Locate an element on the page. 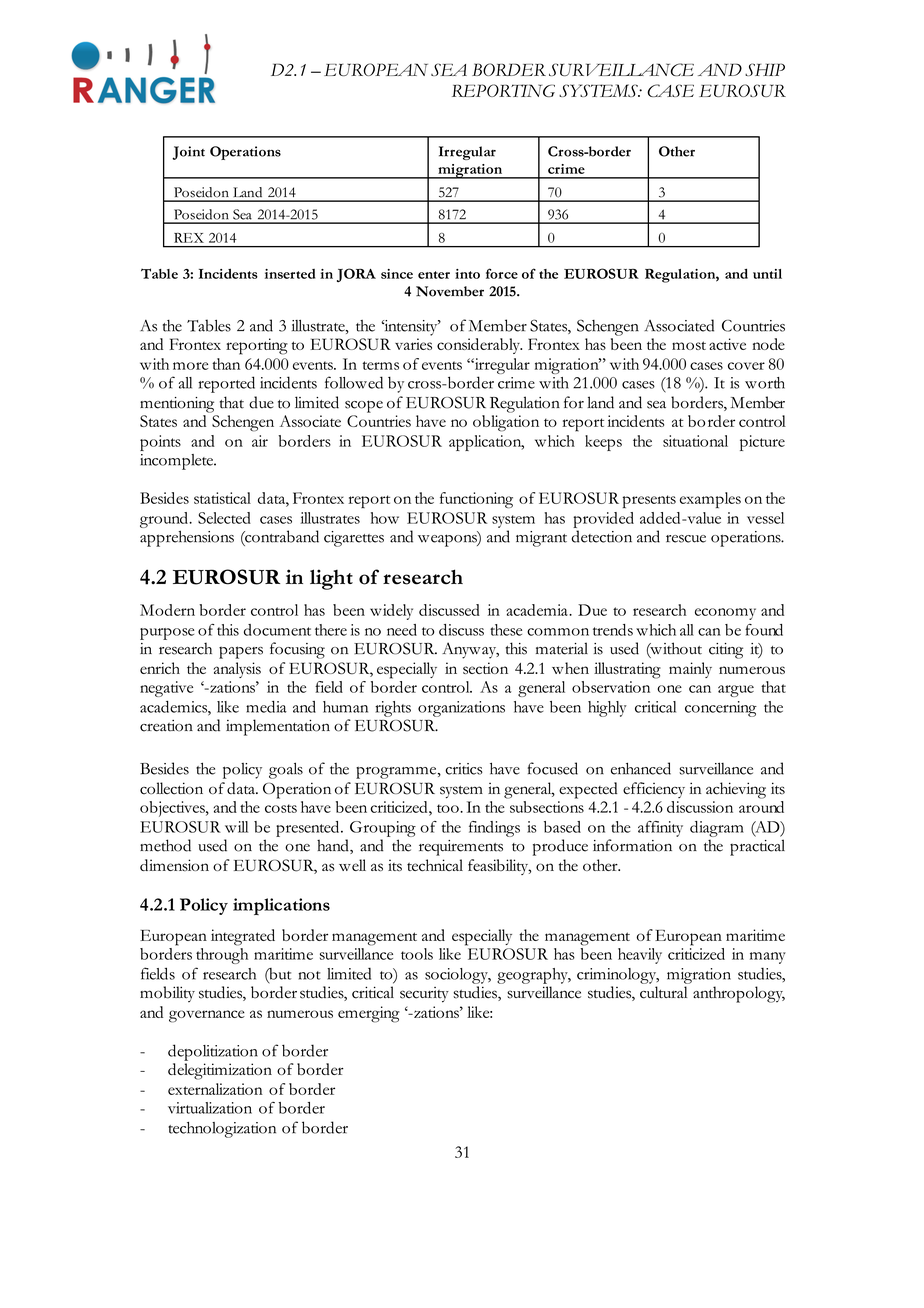  security is located at coordinates (424, 995).
